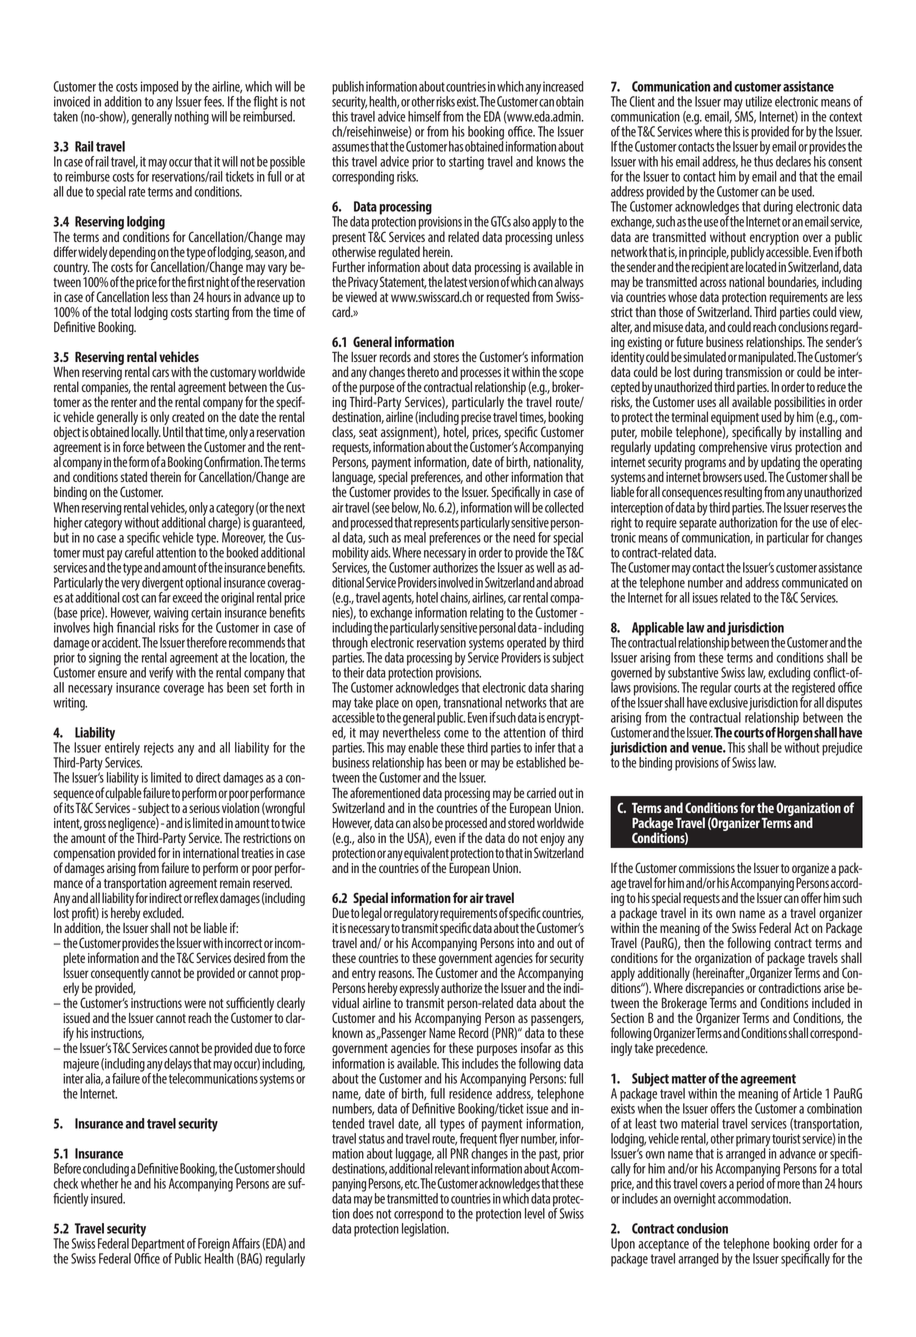  I want to click on cars, so click(160, 373).
